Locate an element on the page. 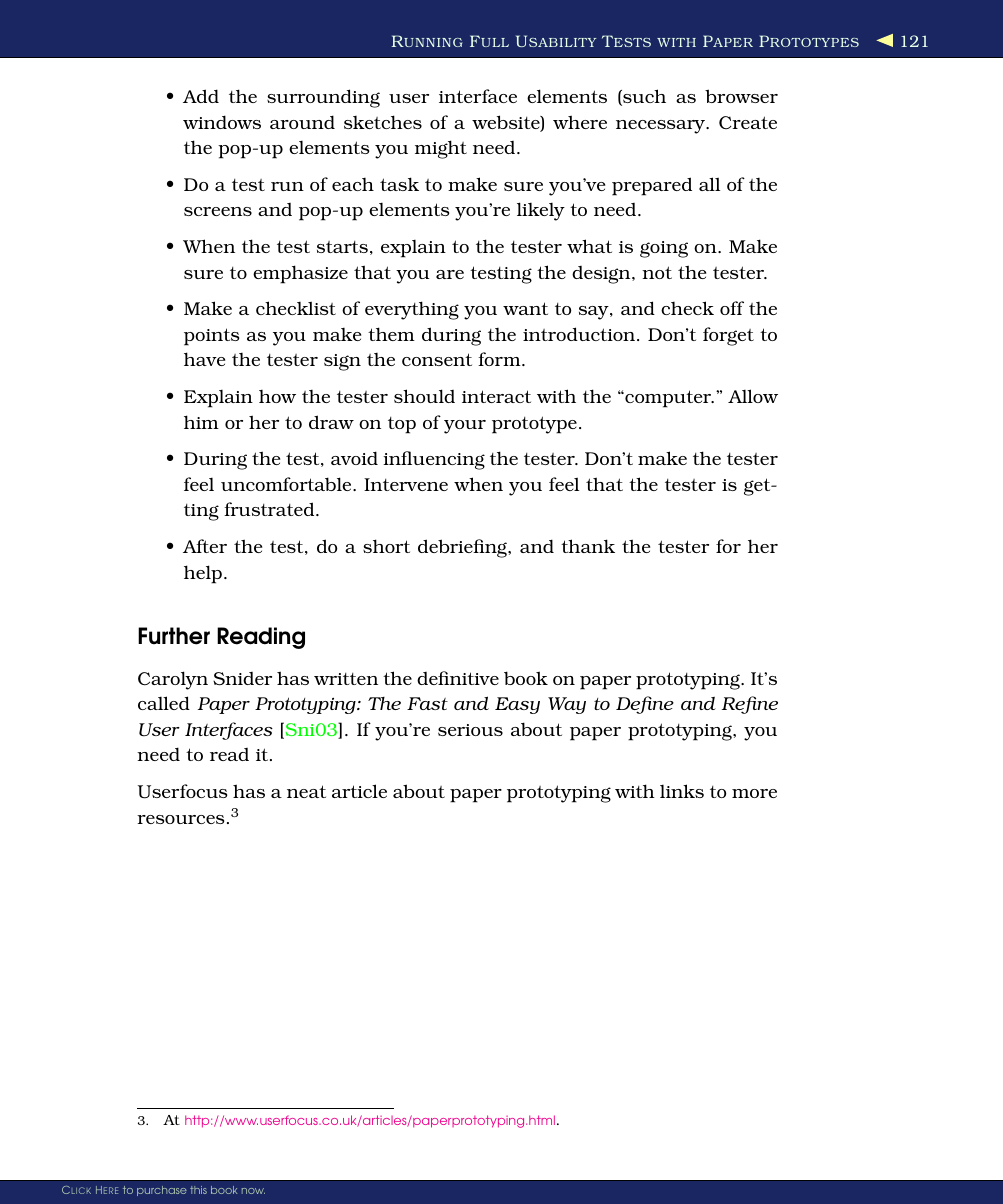  might is located at coordinates (441, 149).
